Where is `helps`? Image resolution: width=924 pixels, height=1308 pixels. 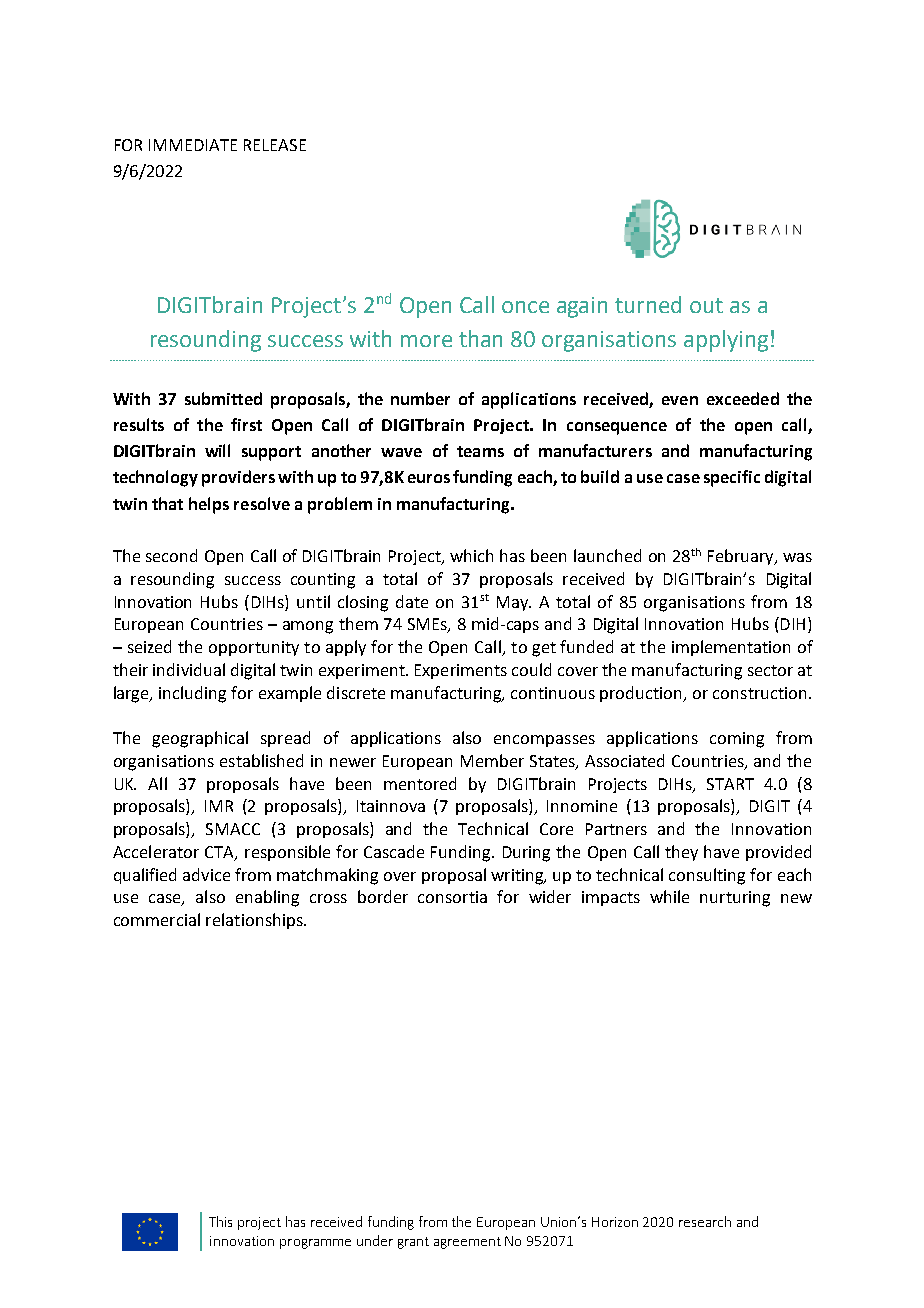
helps is located at coordinates (209, 505).
